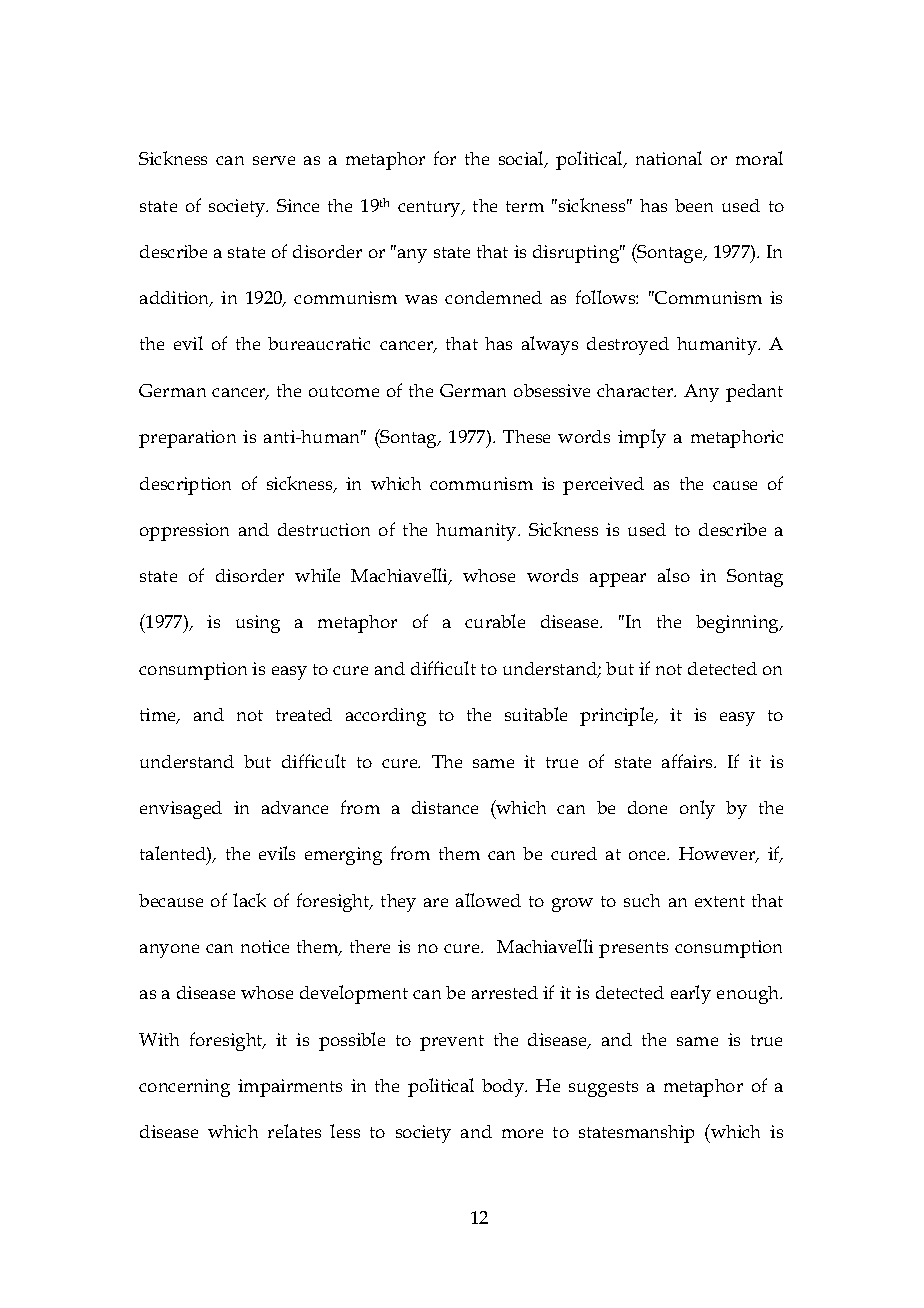  What do you see at coordinates (445, 807) in the page?
I see `distance` at bounding box center [445, 807].
